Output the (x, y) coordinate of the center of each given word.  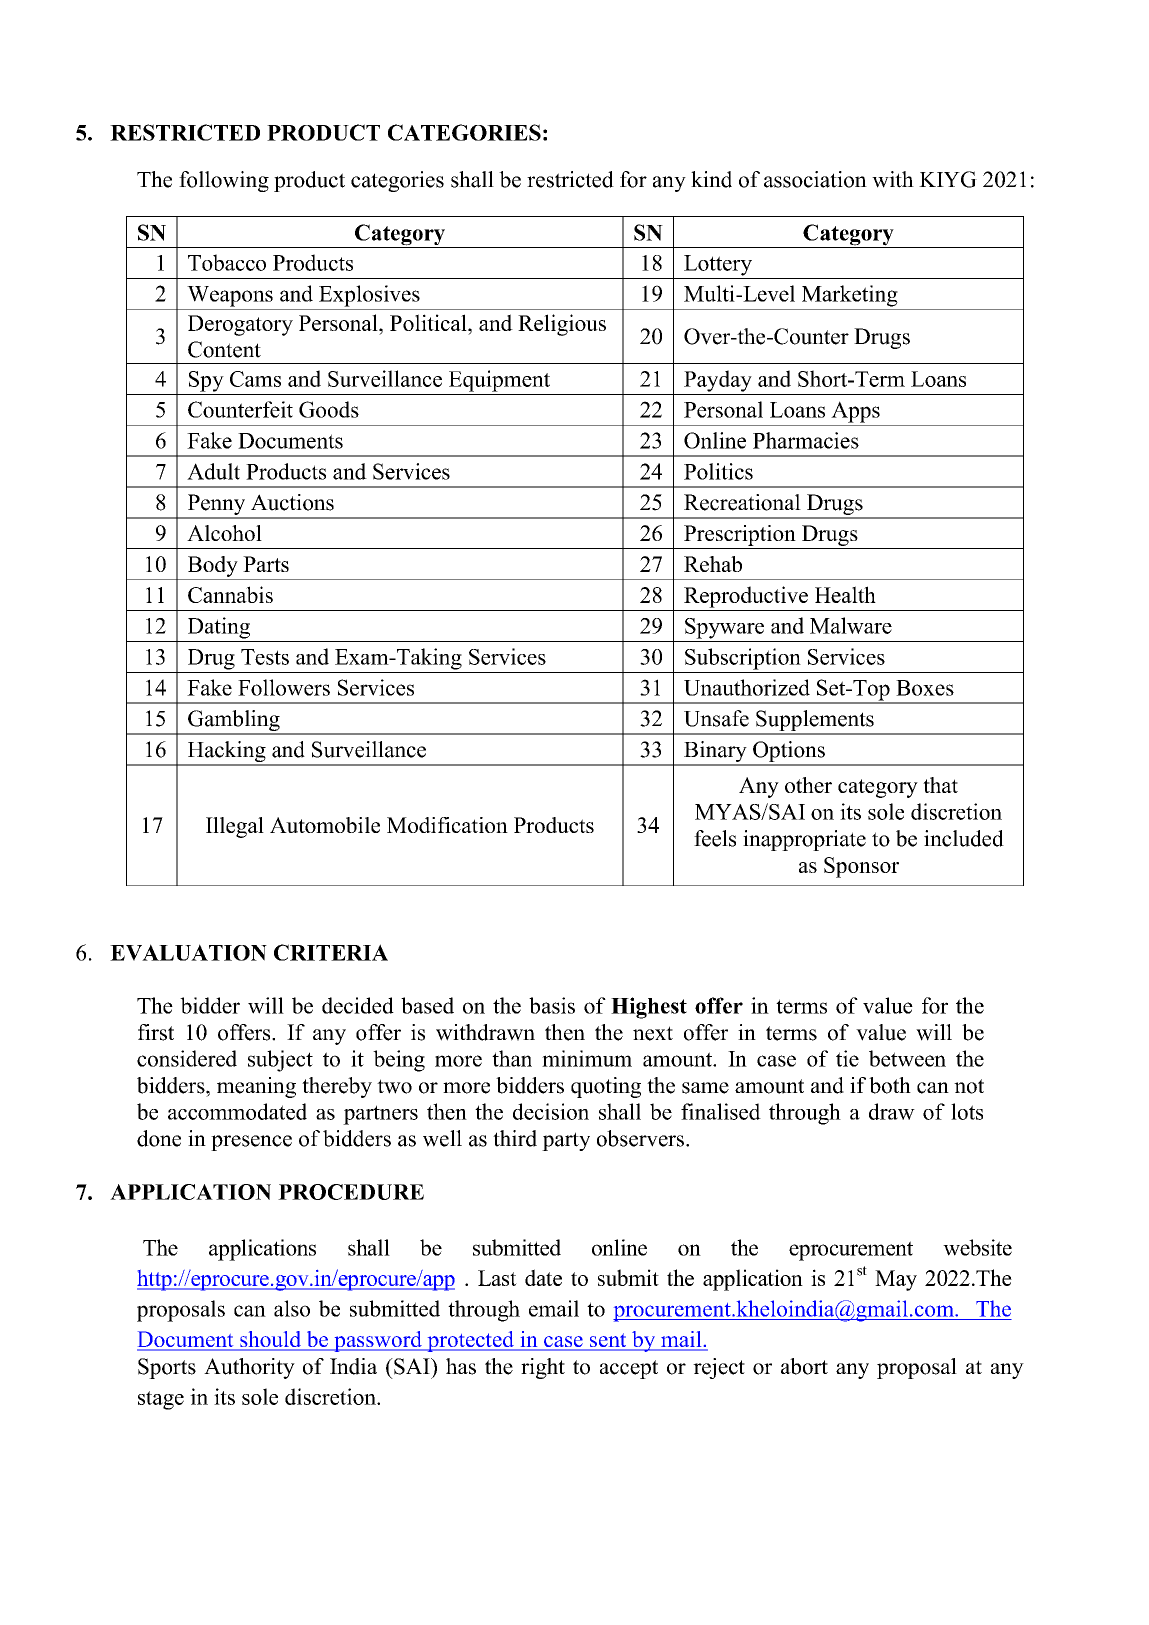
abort (804, 1366)
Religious (562, 325)
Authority (249, 1368)
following (224, 181)
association (815, 179)
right (543, 1368)
